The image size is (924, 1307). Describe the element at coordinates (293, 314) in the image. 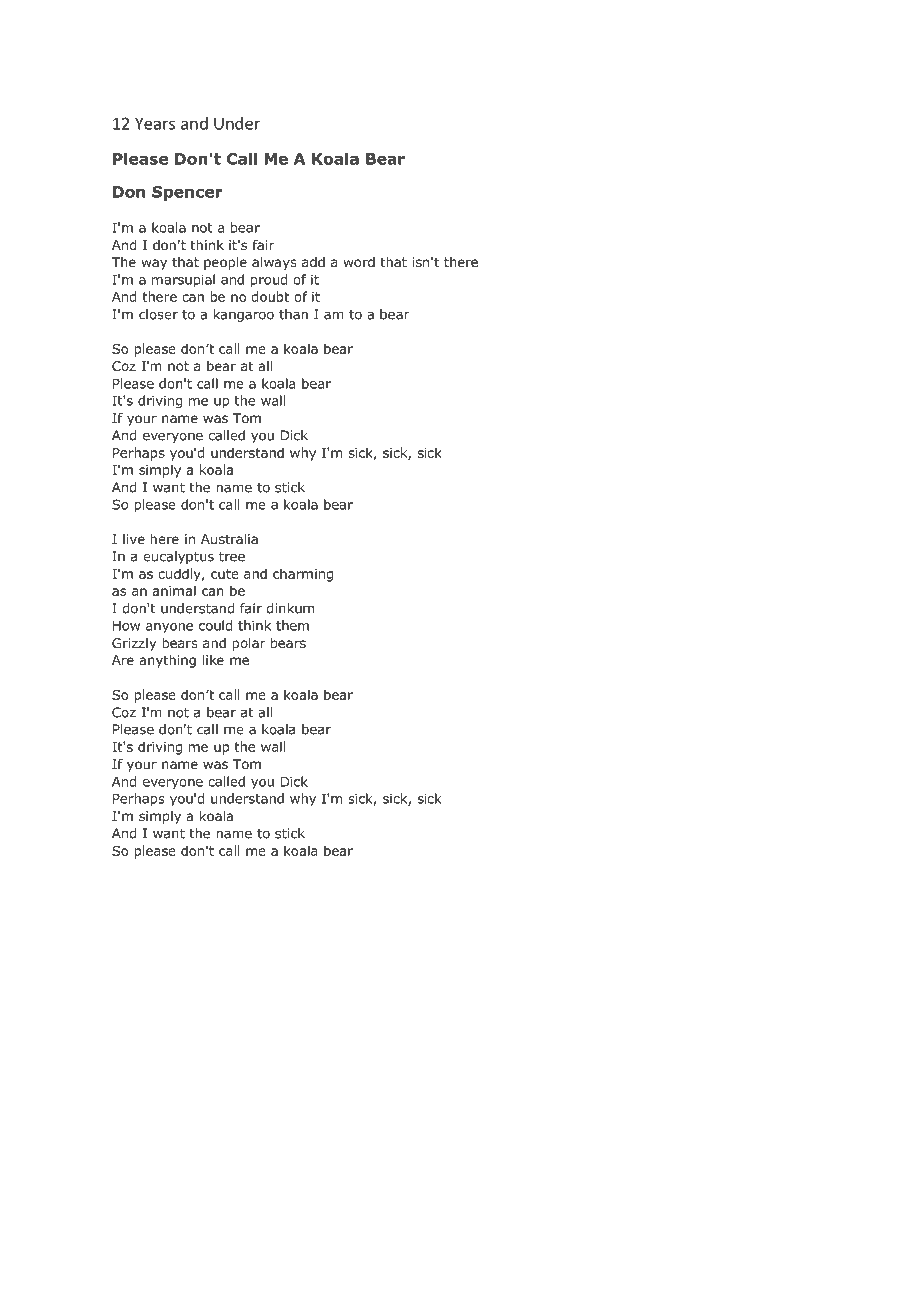

I see `than` at that location.
